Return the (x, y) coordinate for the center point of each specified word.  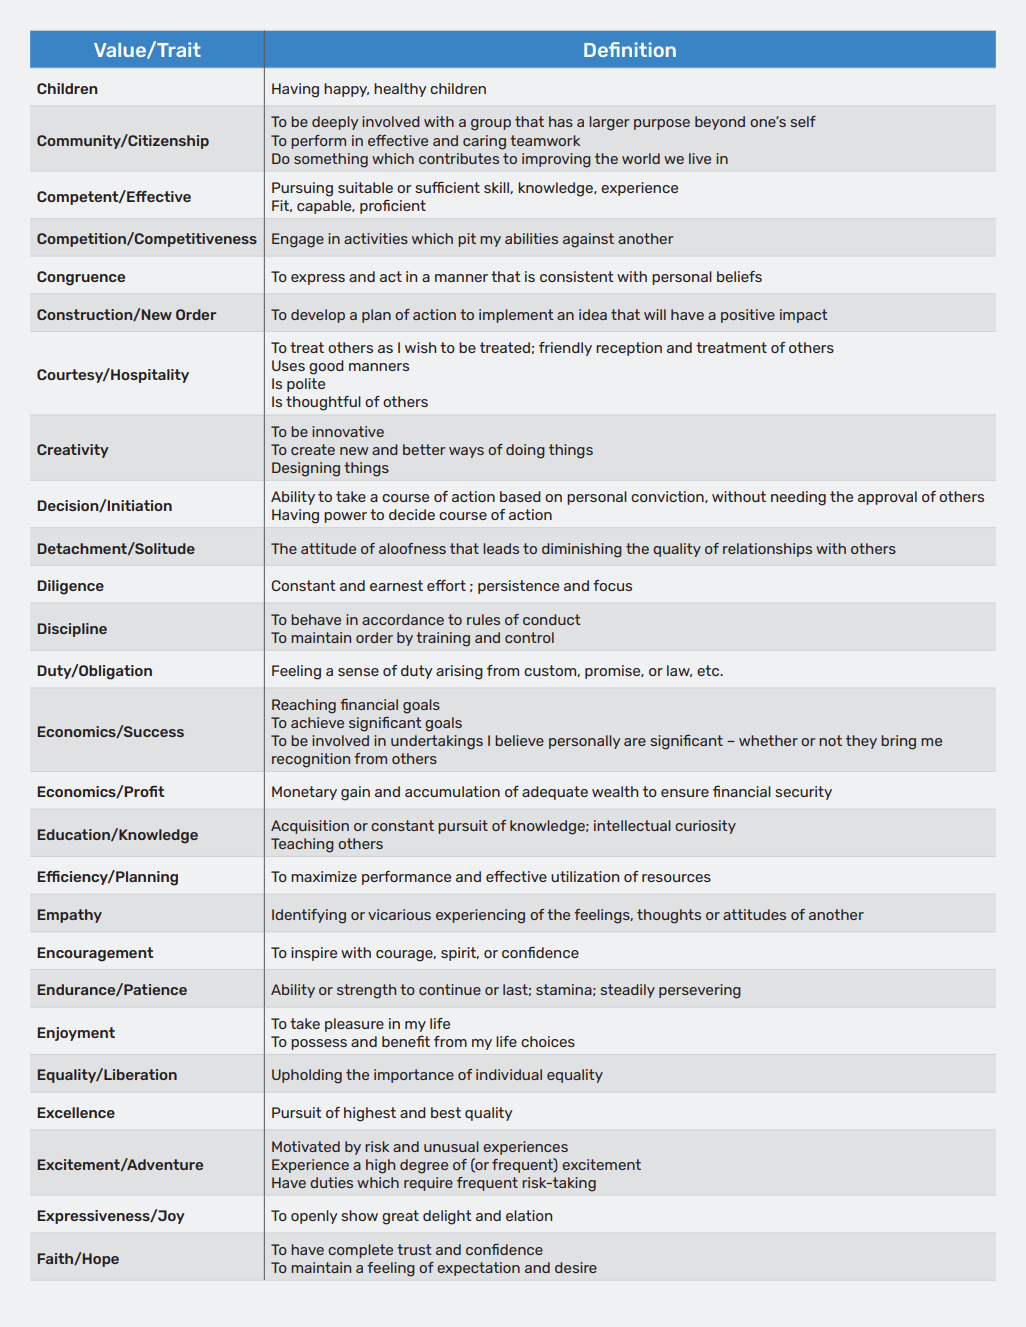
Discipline (72, 630)
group (491, 125)
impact (804, 316)
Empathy (69, 916)
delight (447, 1217)
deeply (335, 123)
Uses (288, 365)
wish (421, 347)
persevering (700, 991)
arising (459, 672)
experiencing (480, 916)
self (803, 121)
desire (576, 1267)
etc (709, 670)
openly (314, 1217)
